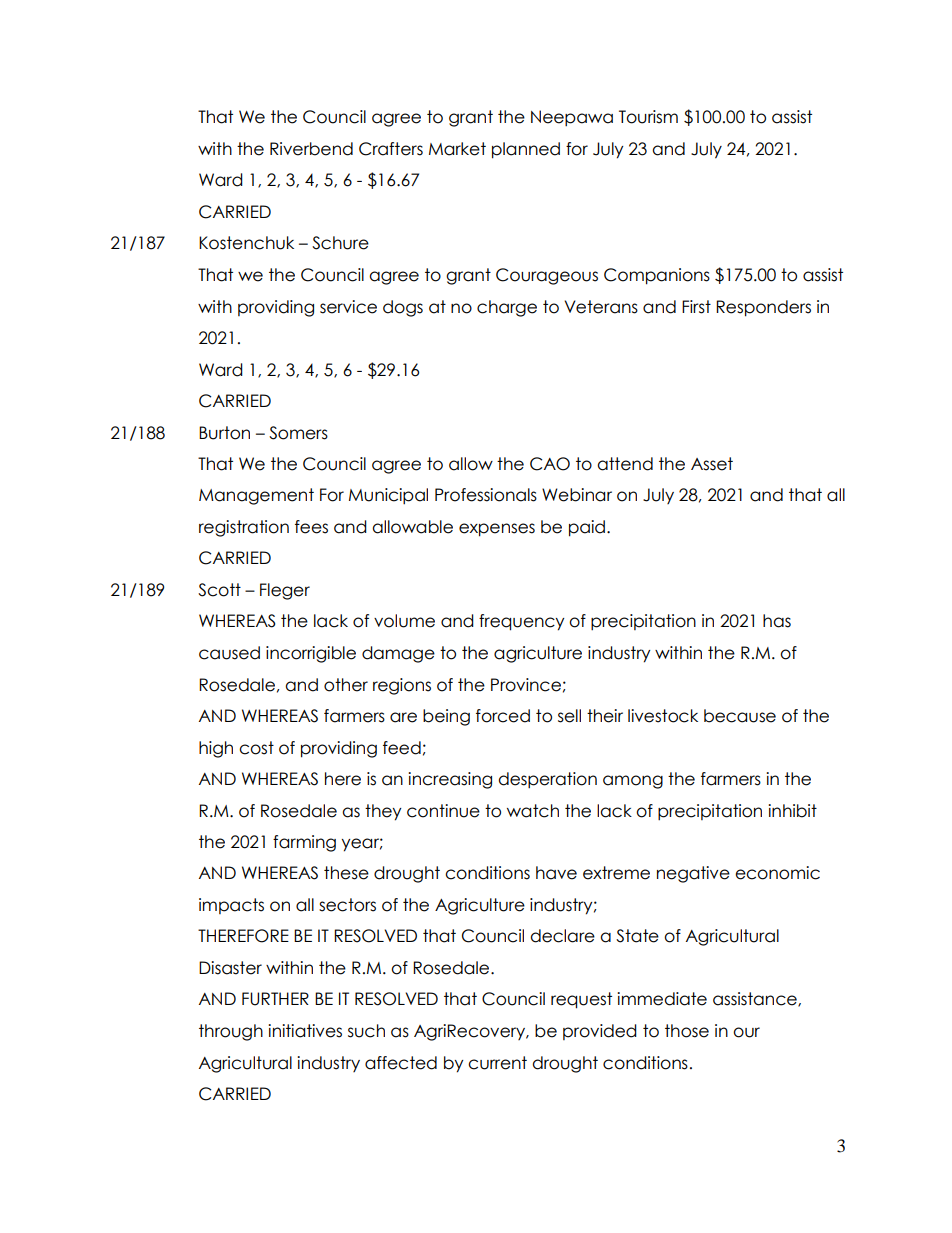 This screenshot has height=1233, width=952. I want to click on planned, so click(526, 150).
